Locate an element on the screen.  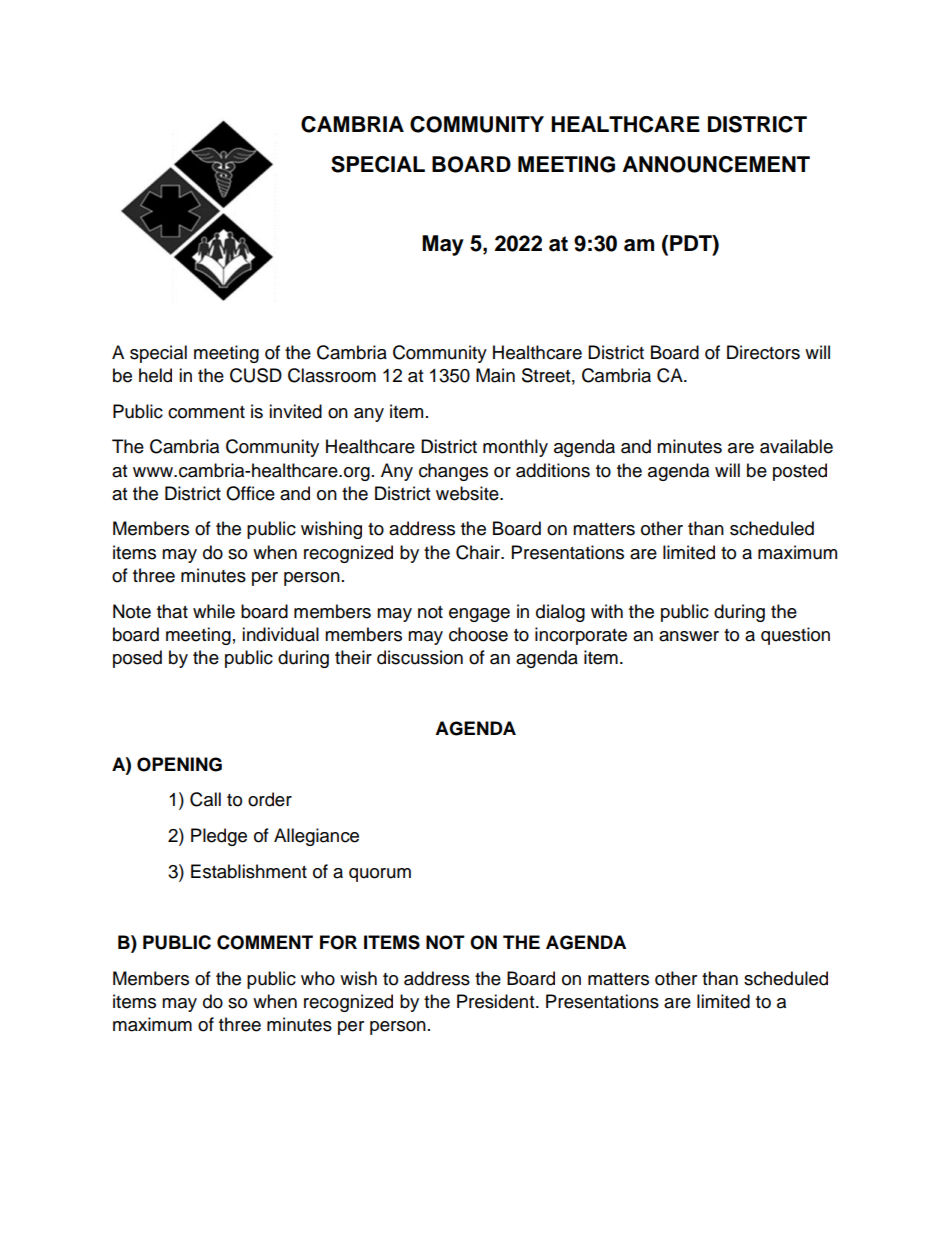
held is located at coordinates (155, 375).
